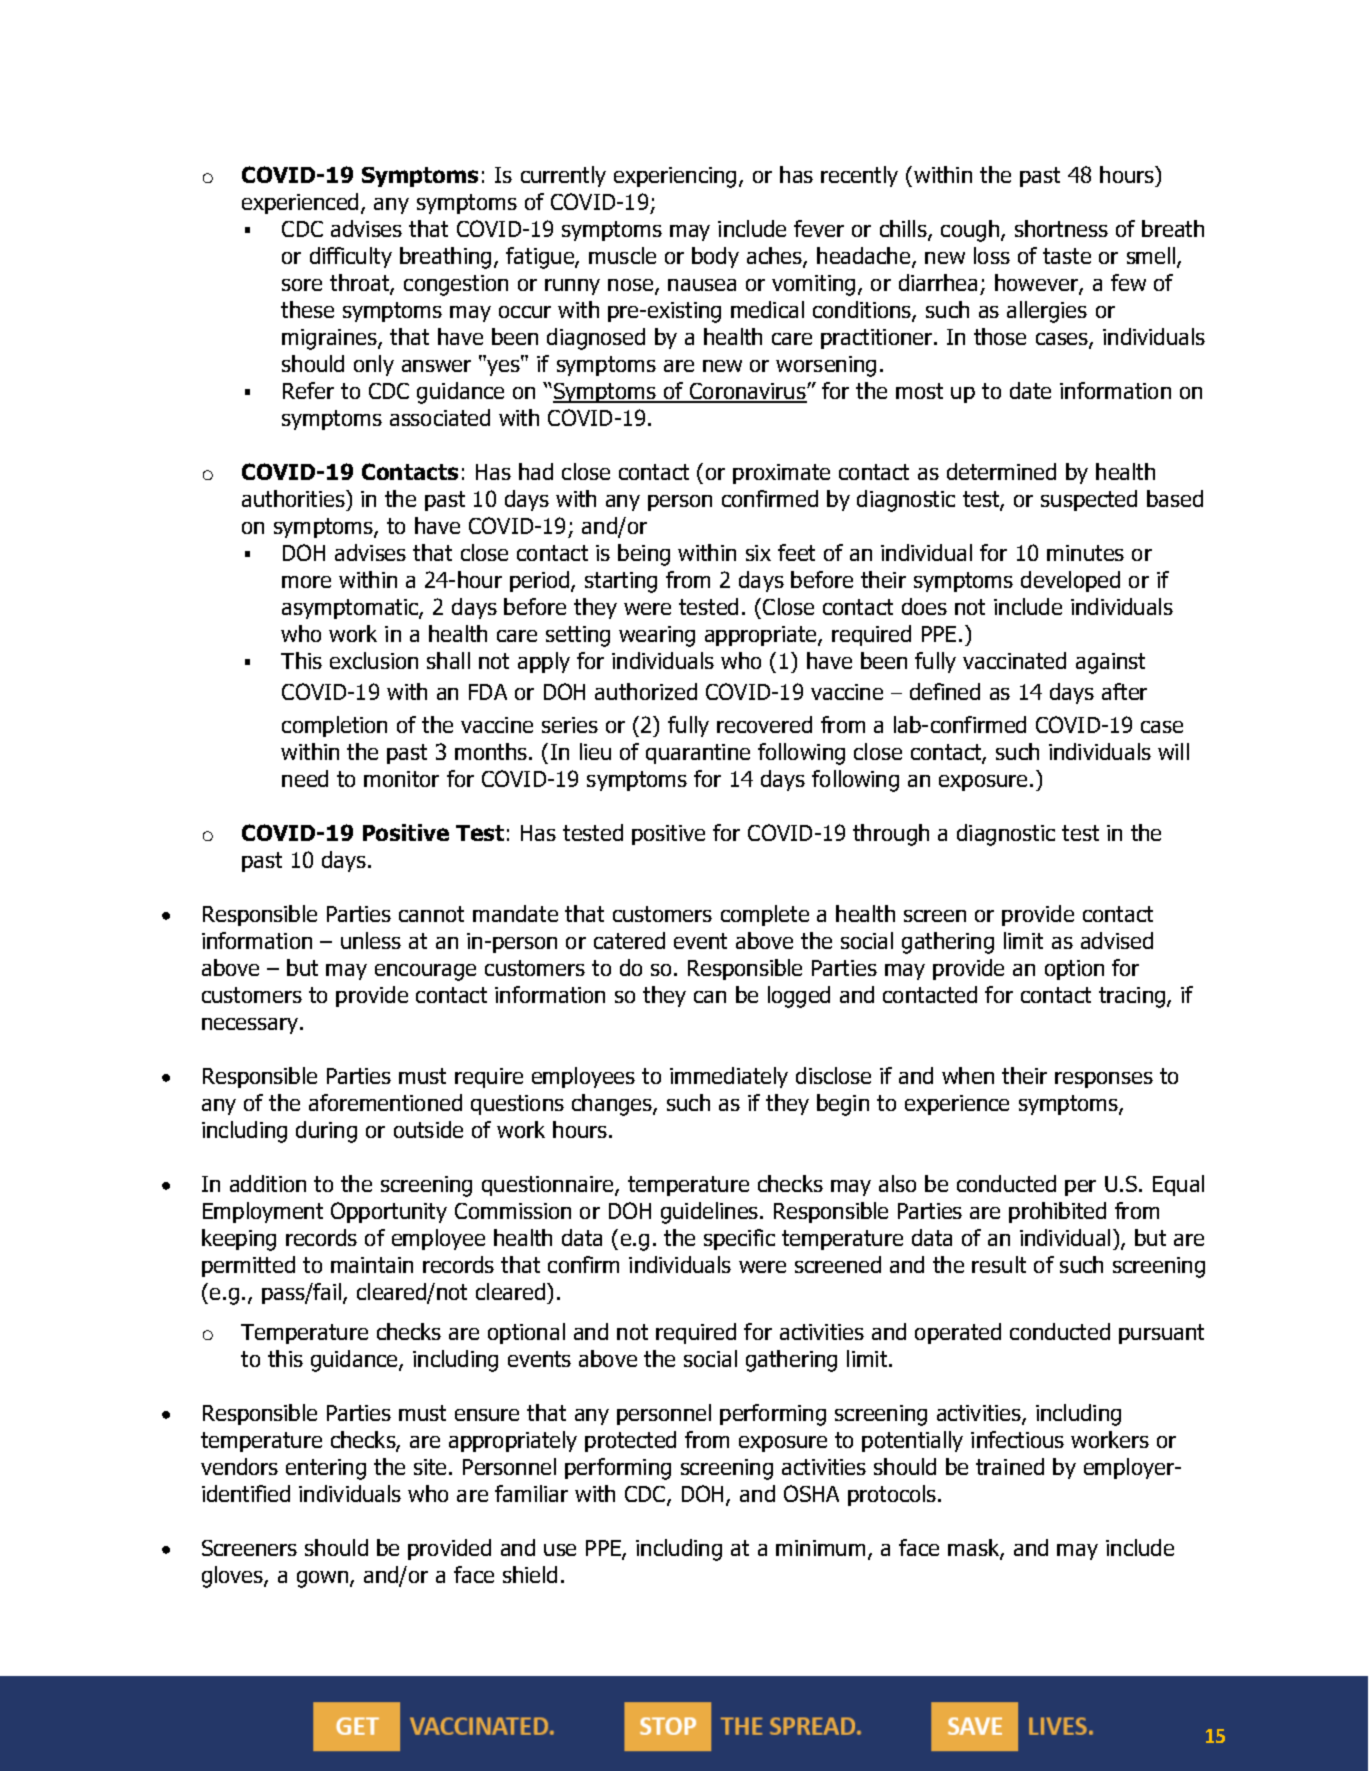 The width and height of the screenshot is (1369, 1771). Describe the element at coordinates (715, 257) in the screenshot. I see `body` at that location.
